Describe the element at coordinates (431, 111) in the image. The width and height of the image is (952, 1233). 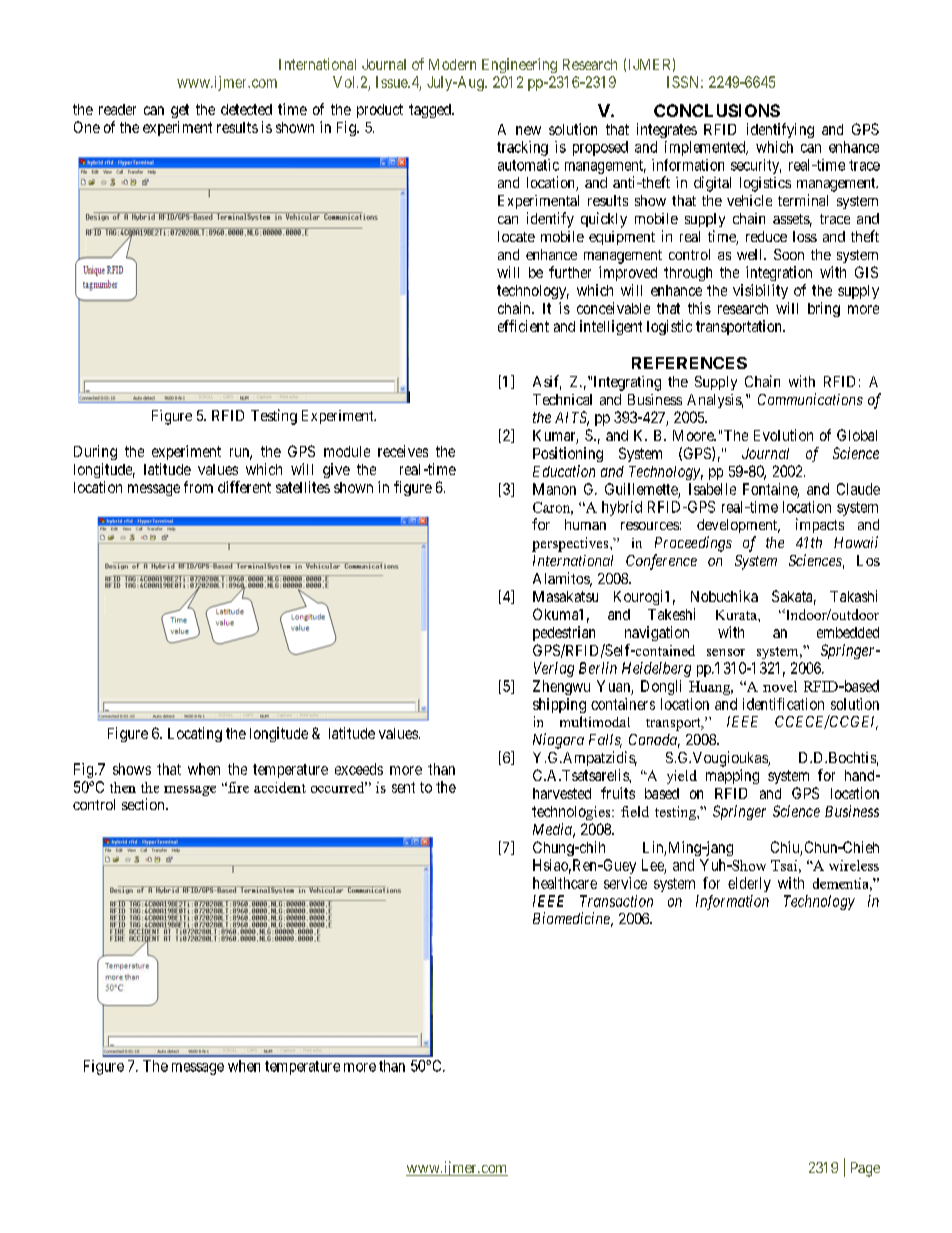
I see `tagged` at that location.
